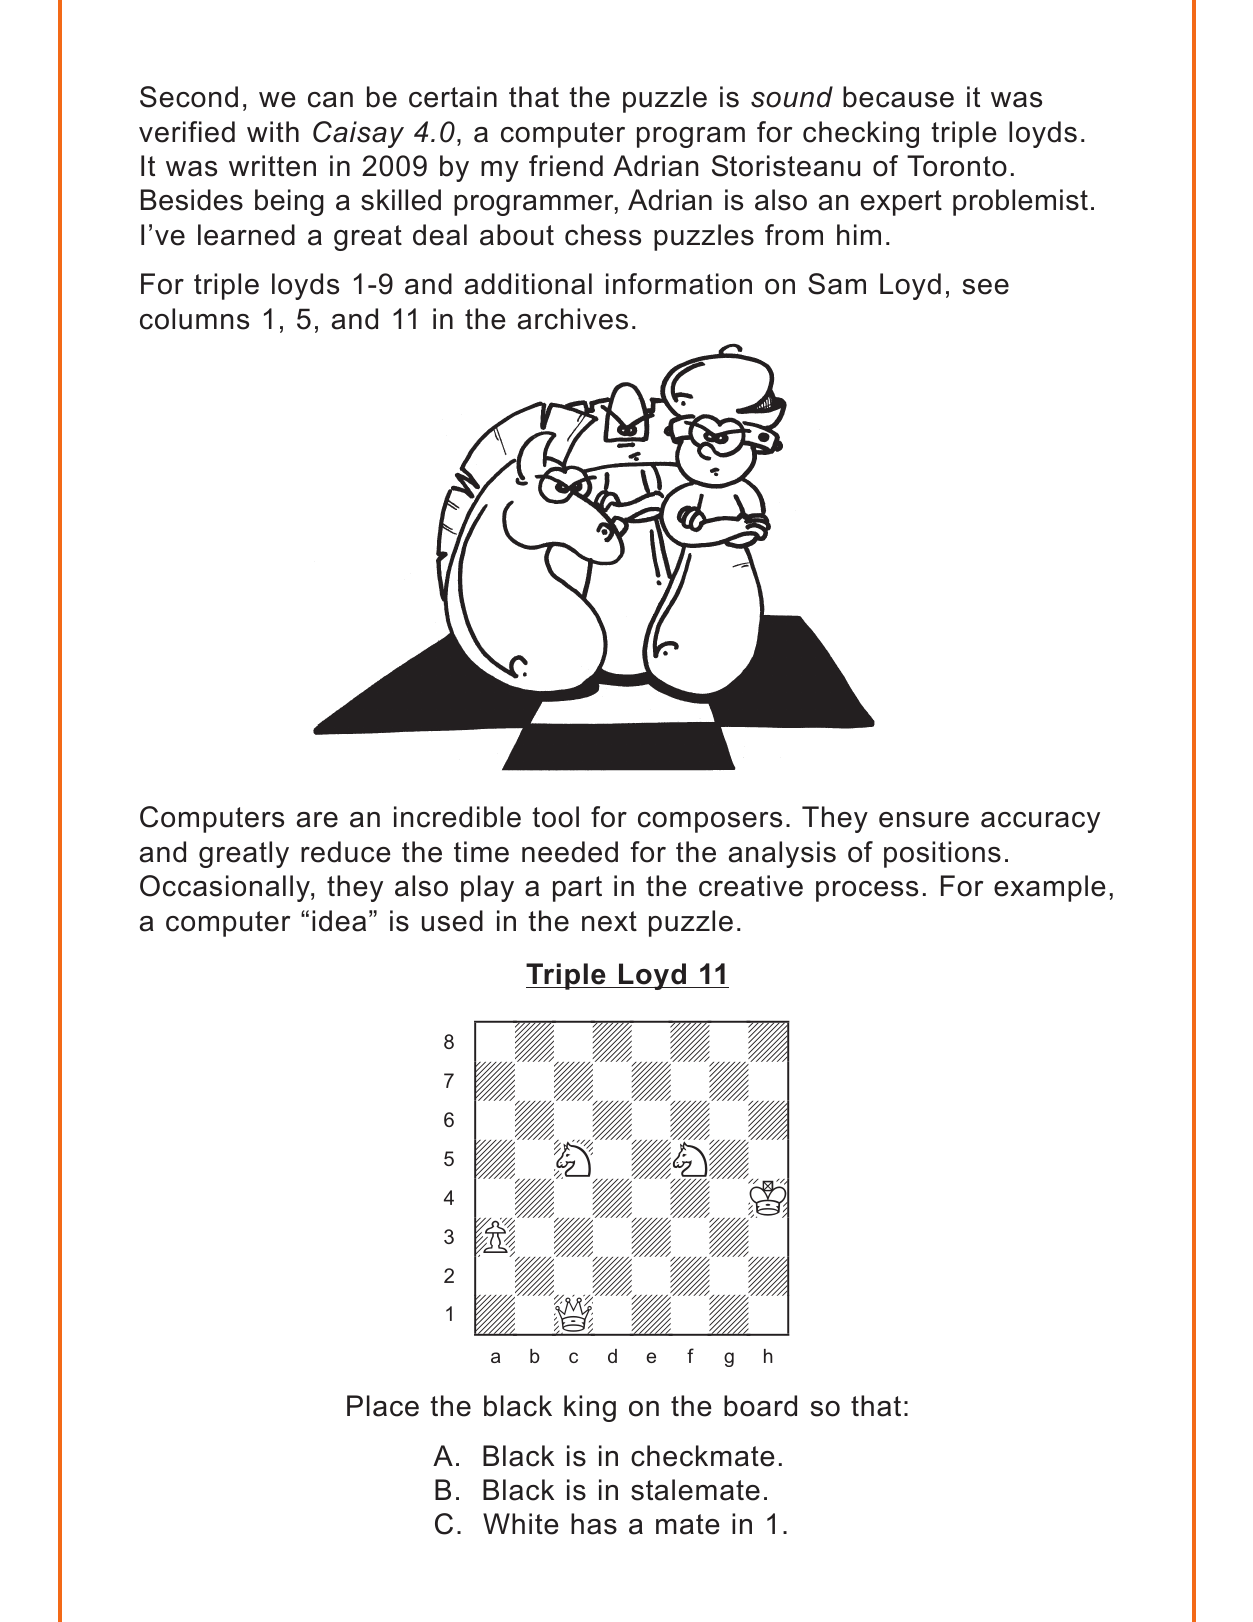 The image size is (1253, 1622). What do you see at coordinates (555, 817) in the screenshot?
I see `tool` at bounding box center [555, 817].
